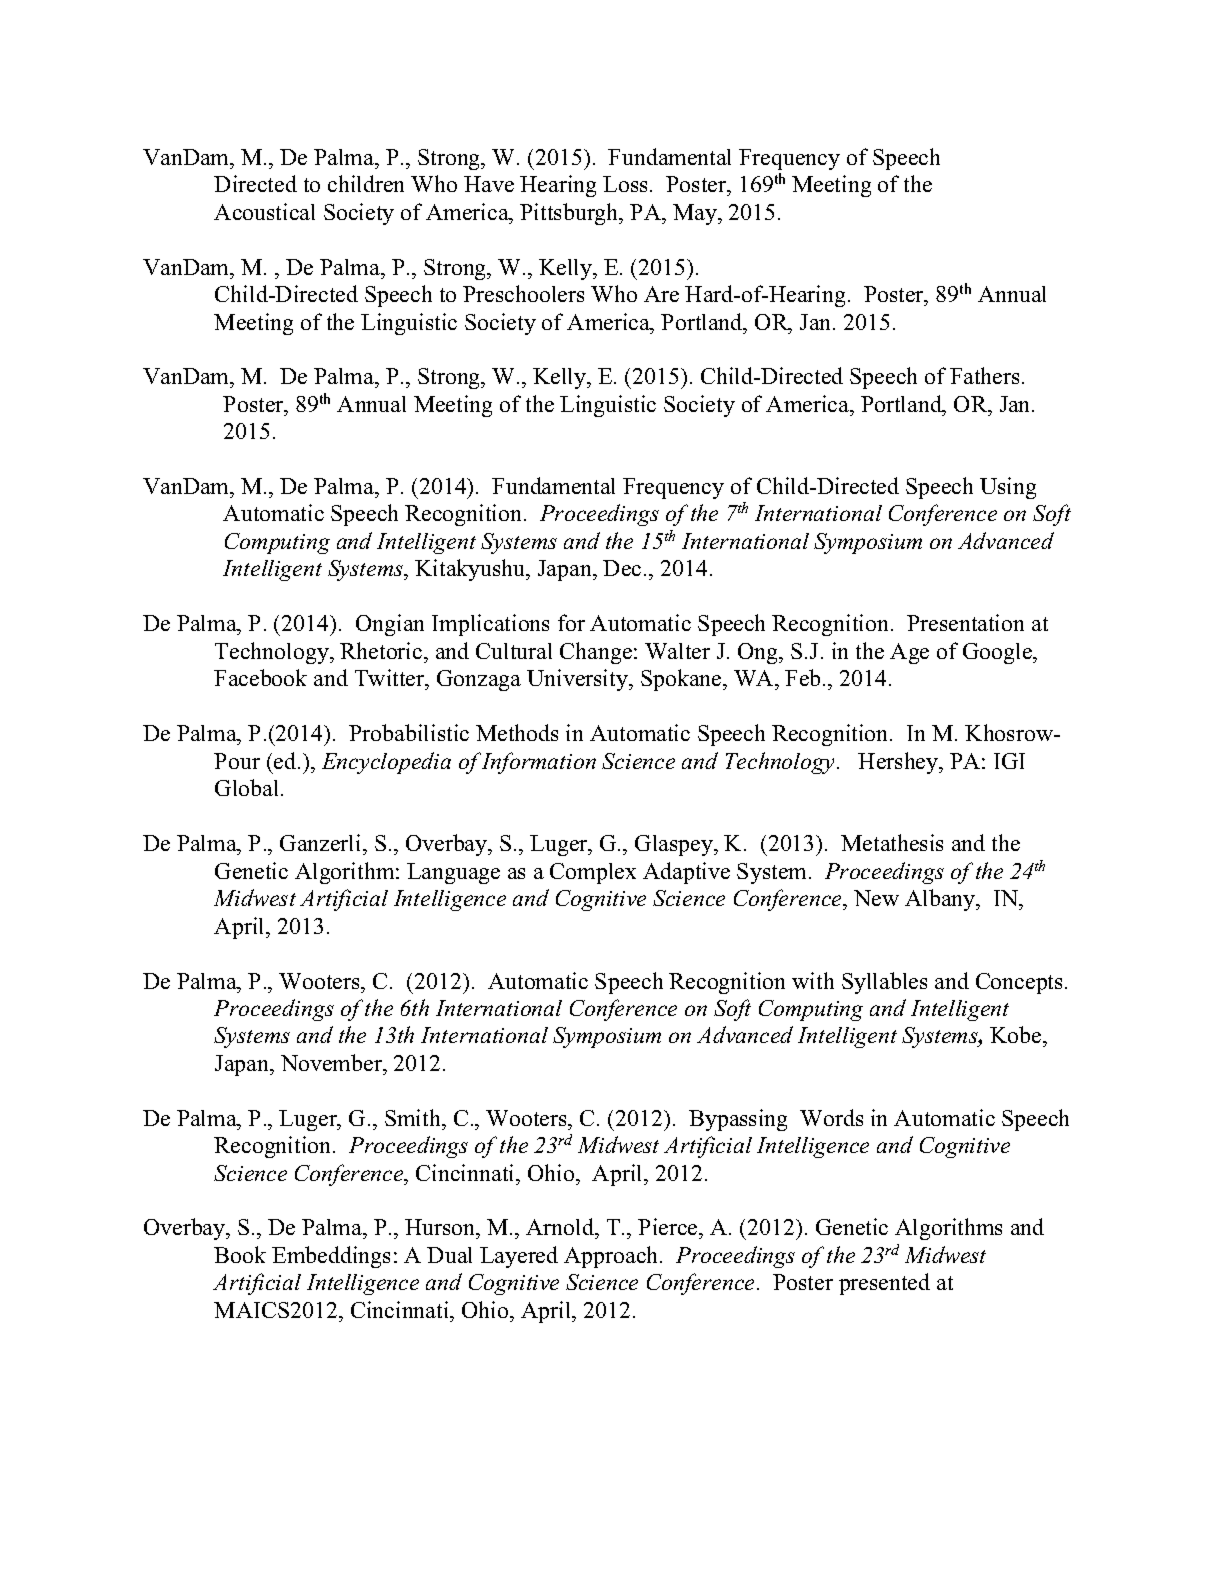 The image size is (1218, 1576). I want to click on presented, so click(884, 1284).
